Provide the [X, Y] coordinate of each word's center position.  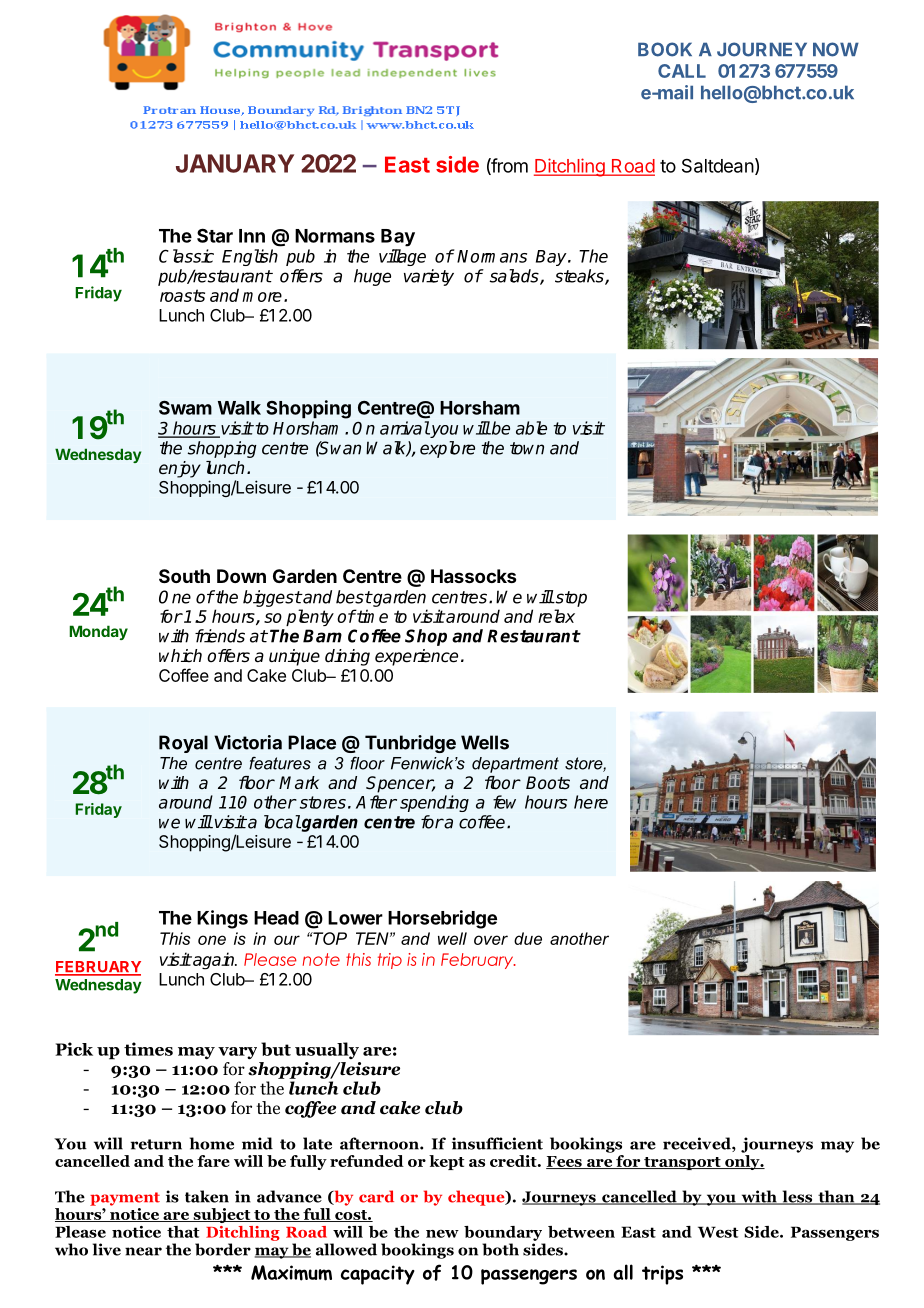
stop [570, 599]
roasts [182, 295]
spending [434, 803]
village [402, 257]
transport [682, 1163]
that [183, 1232]
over [491, 940]
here [591, 802]
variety [429, 277]
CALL [682, 71]
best [354, 597]
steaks [580, 277]
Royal [183, 744]
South [184, 576]
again [214, 961]
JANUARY [235, 163]
